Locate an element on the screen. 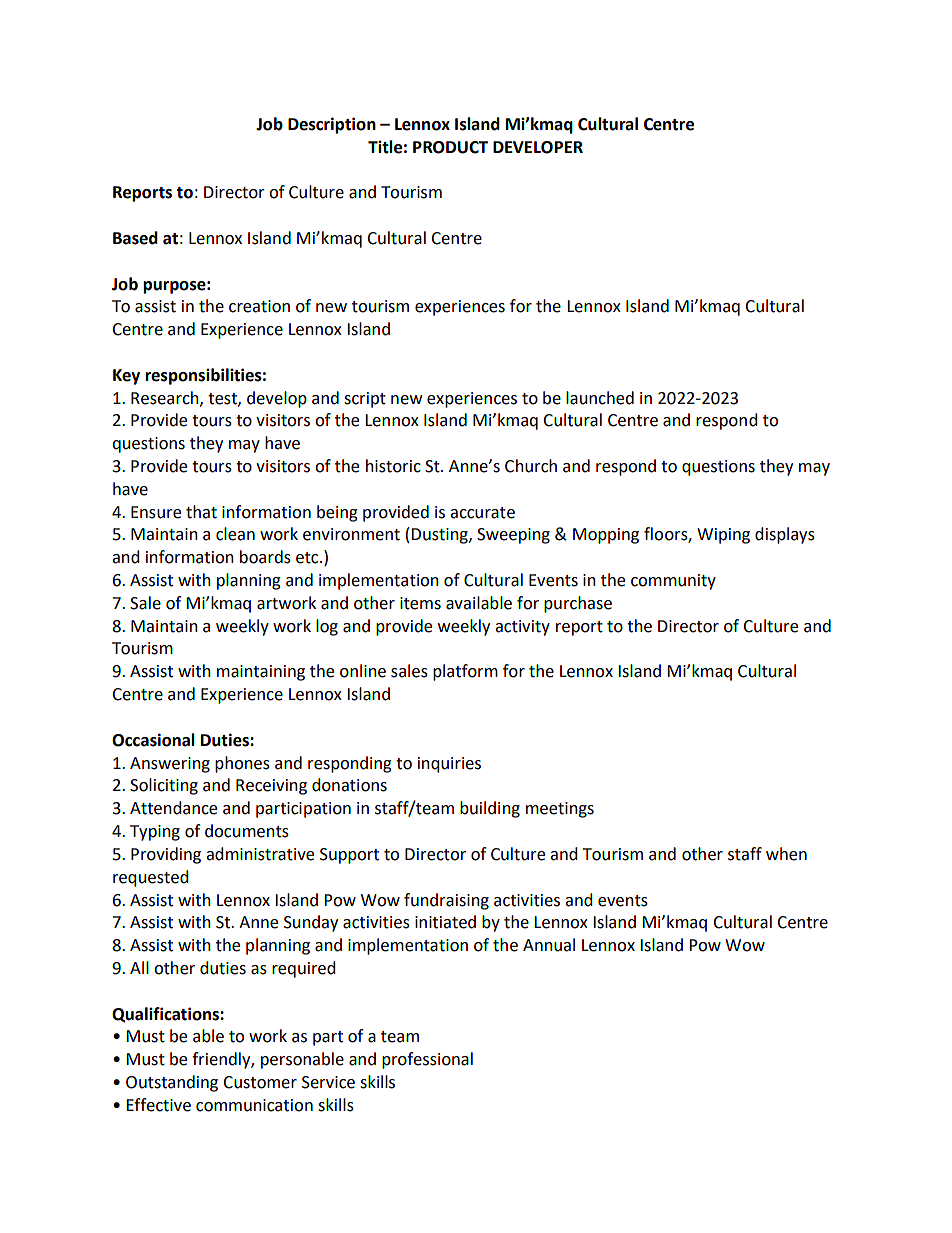 The height and width of the screenshot is (1233, 952). historic is located at coordinates (393, 466).
